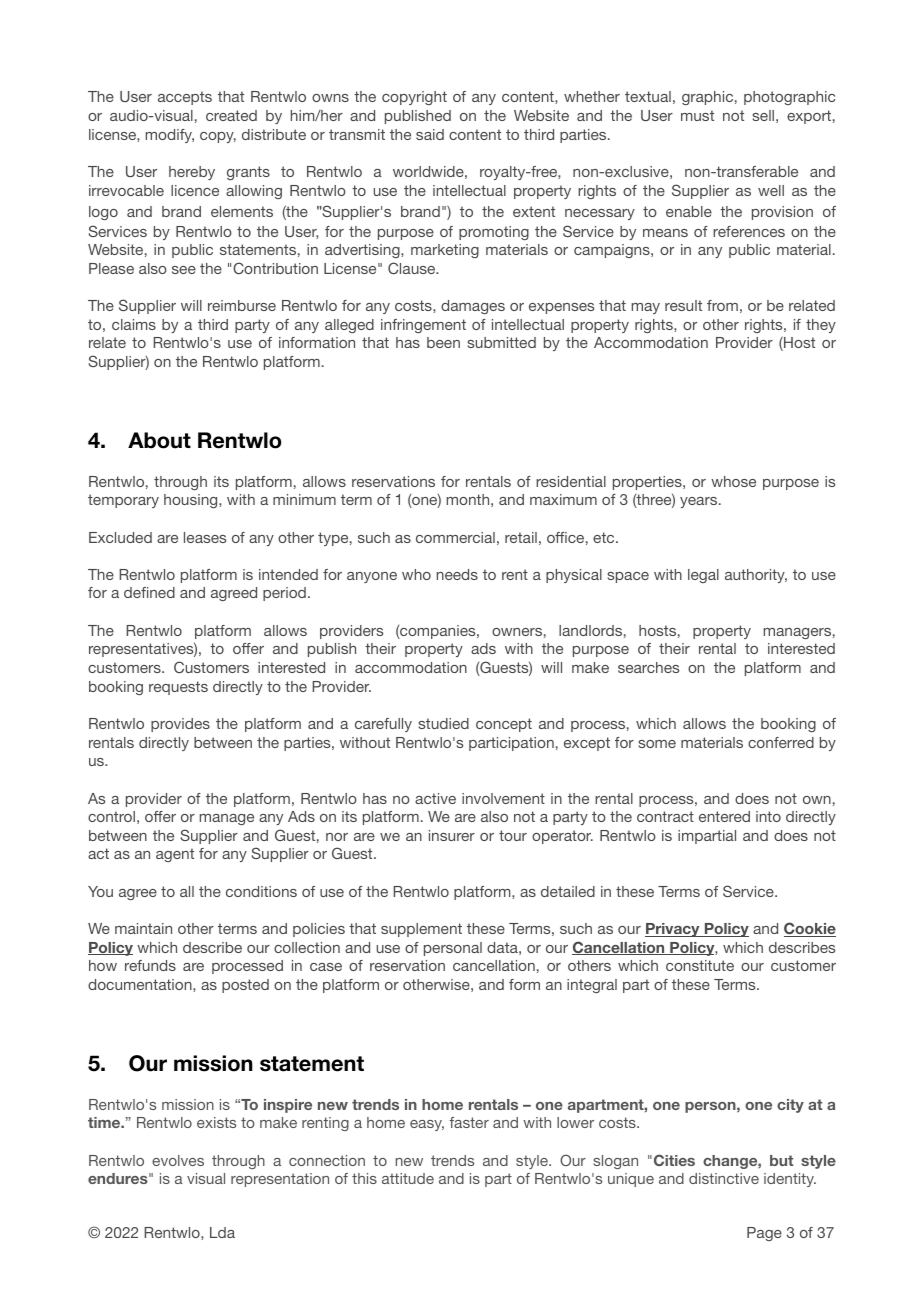 The width and height of the document is (924, 1308). What do you see at coordinates (724, 1178) in the document?
I see `distinctive` at bounding box center [724, 1178].
